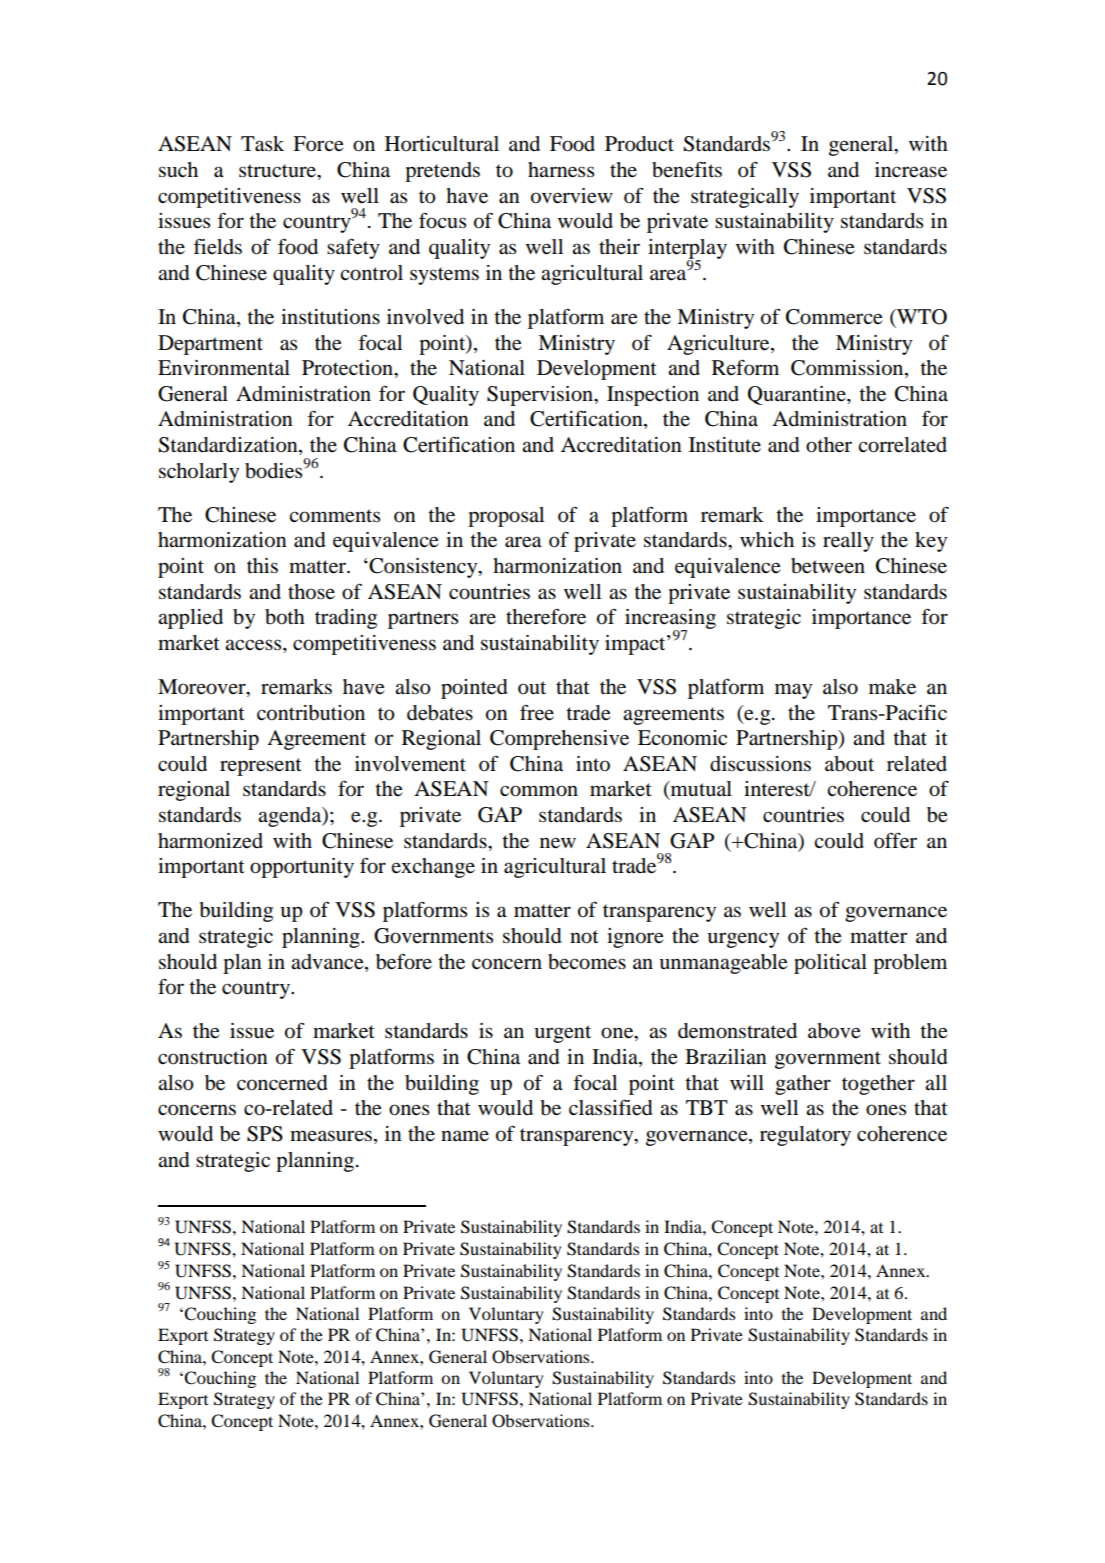 This document has height=1563, width=1105. Describe the element at coordinates (561, 170) in the document. I see `harness` at that location.
